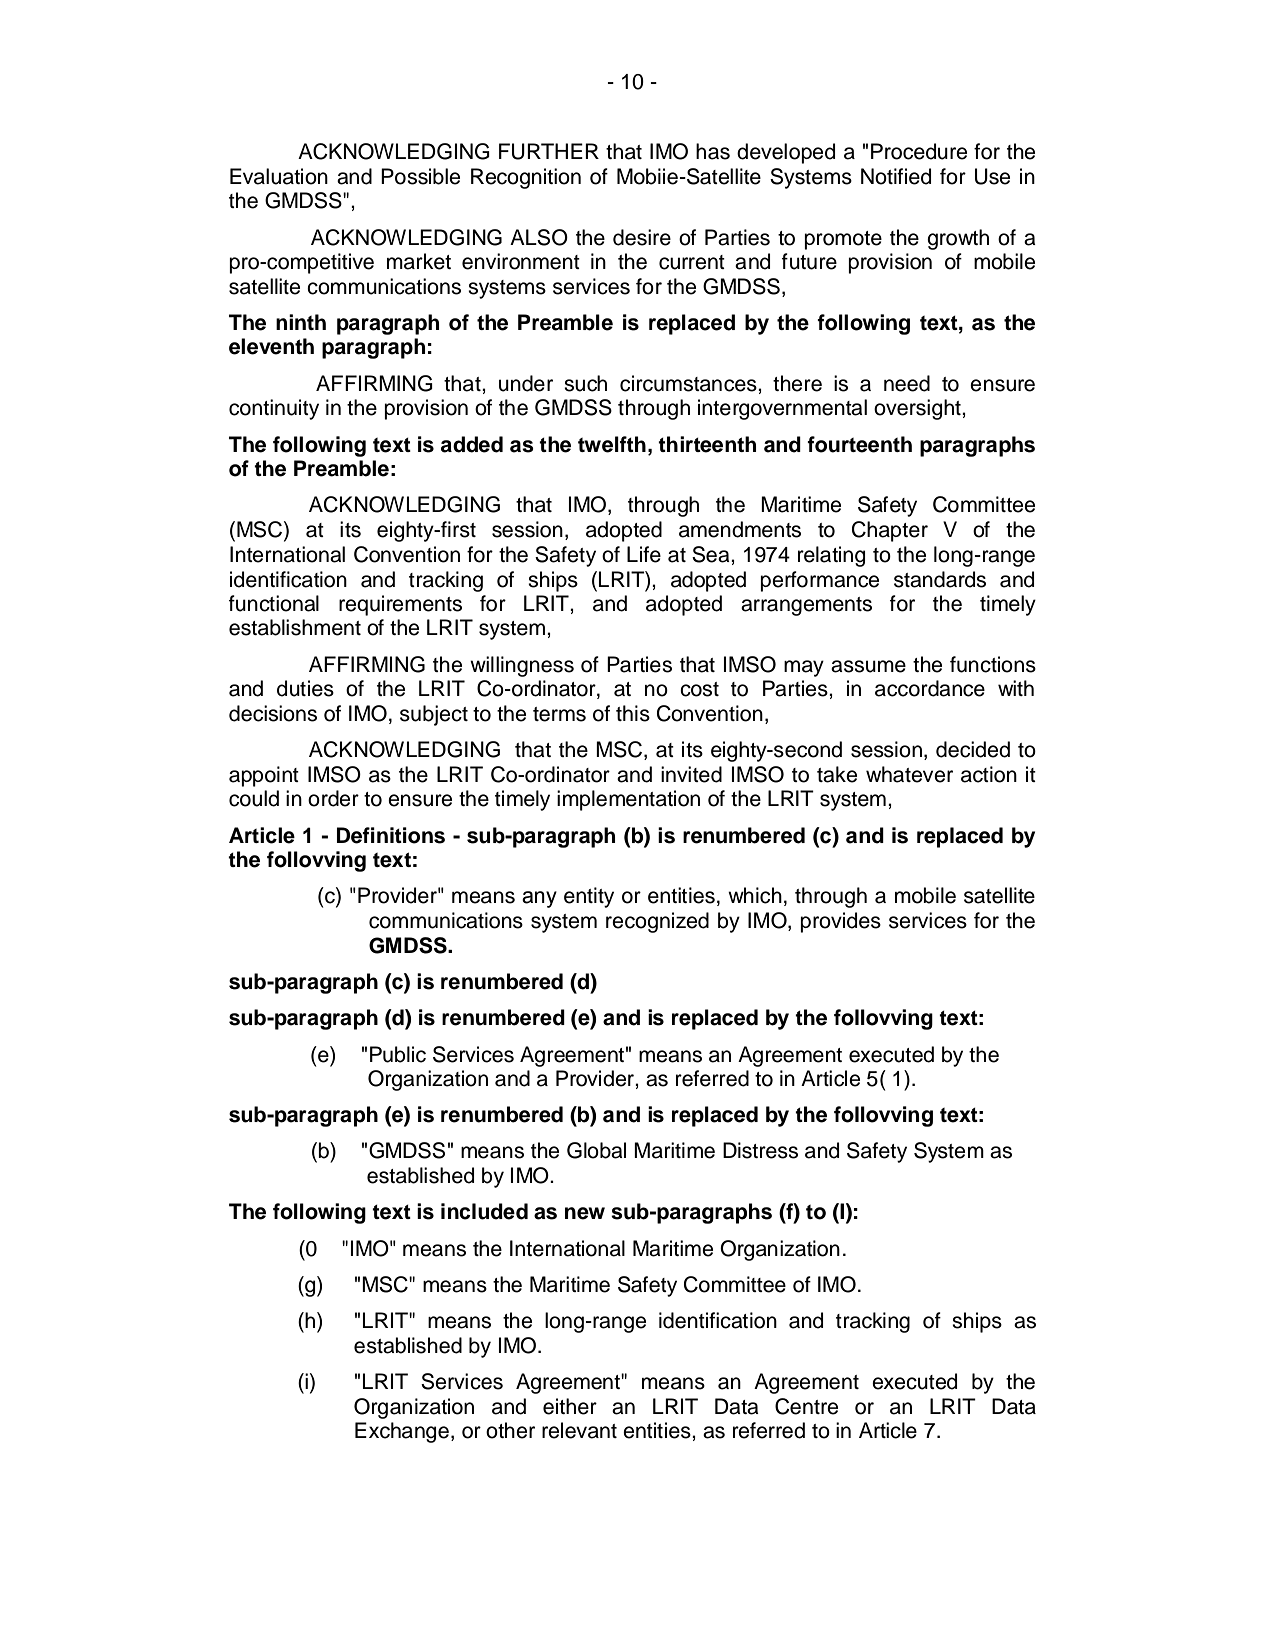  What do you see at coordinates (940, 579) in the screenshot?
I see `standards` at bounding box center [940, 579].
